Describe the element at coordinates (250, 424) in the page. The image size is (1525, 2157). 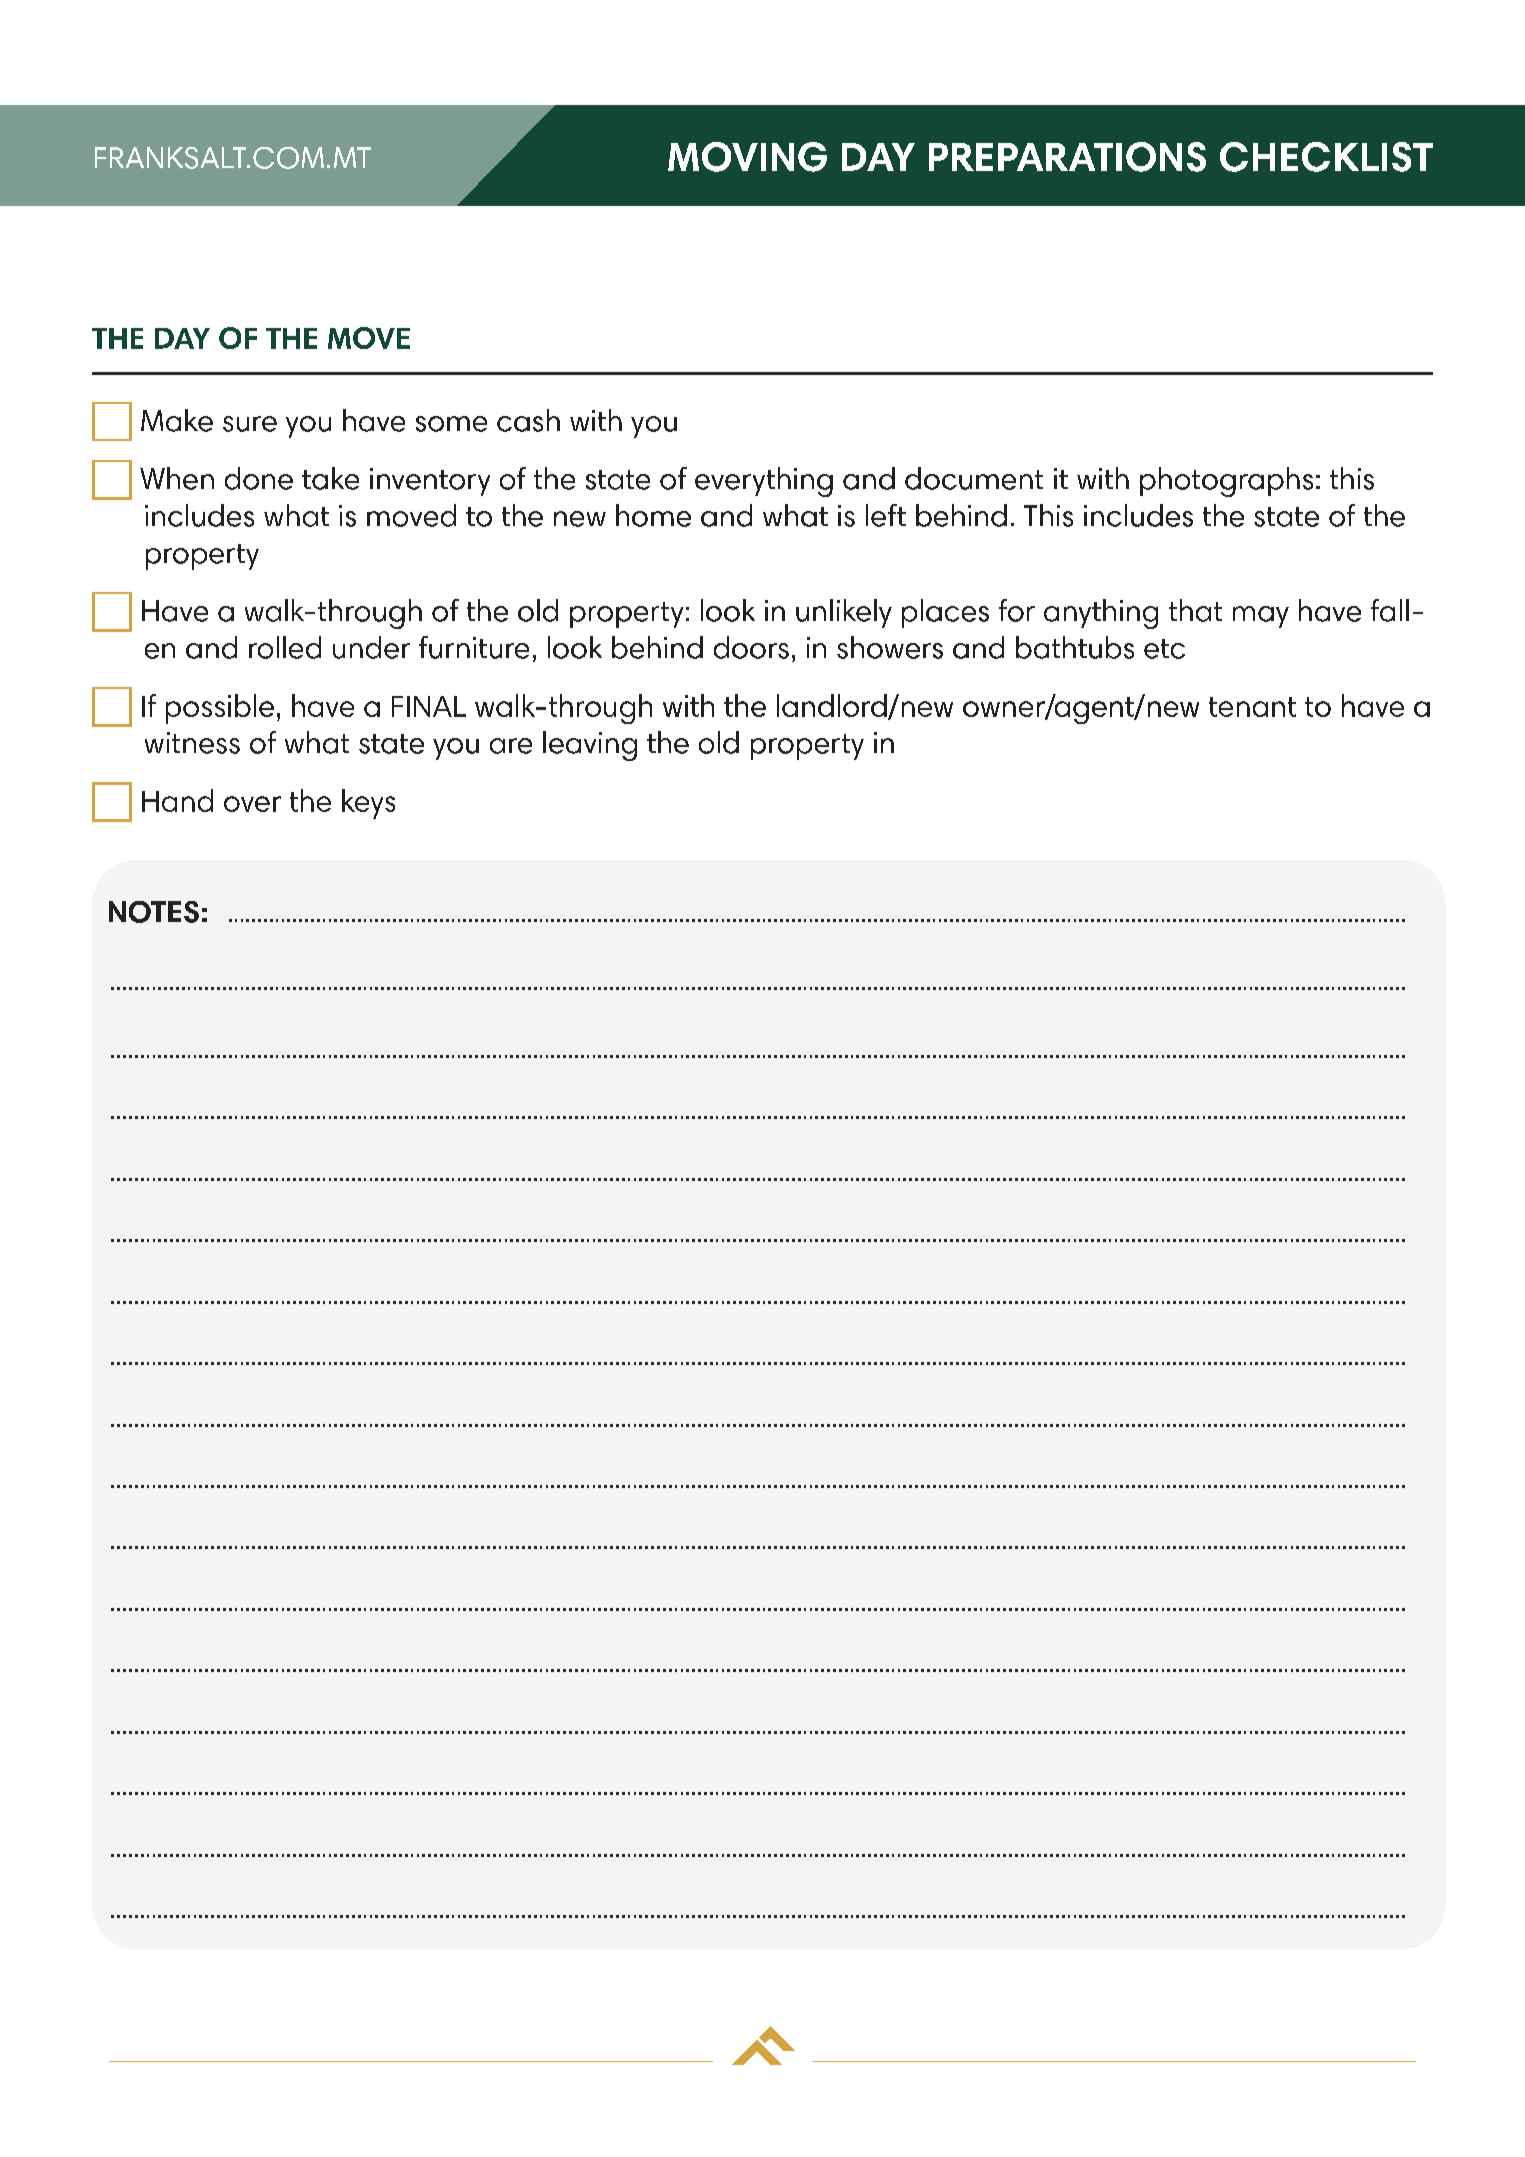
I see `sure` at that location.
